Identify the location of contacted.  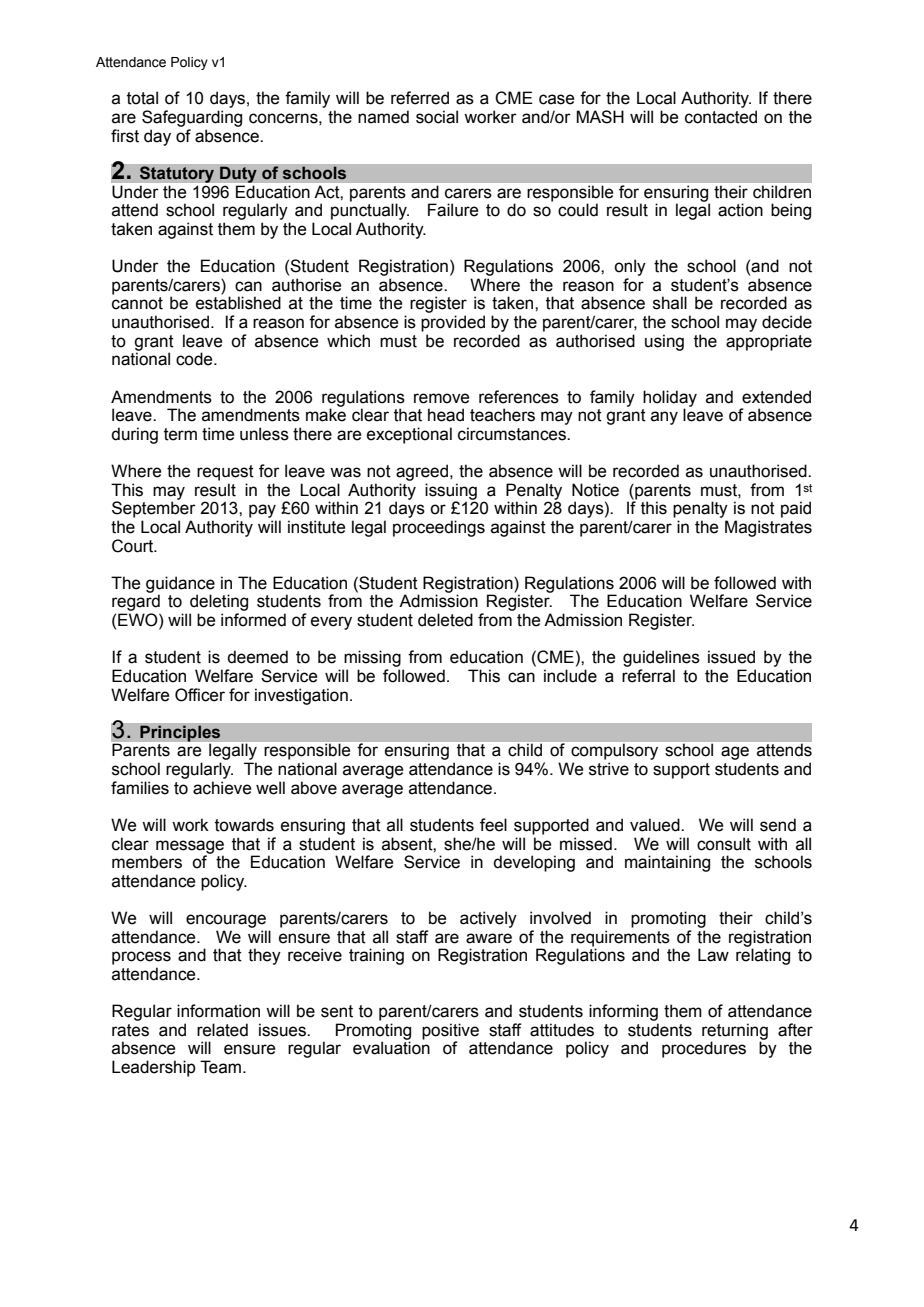
(721, 117).
